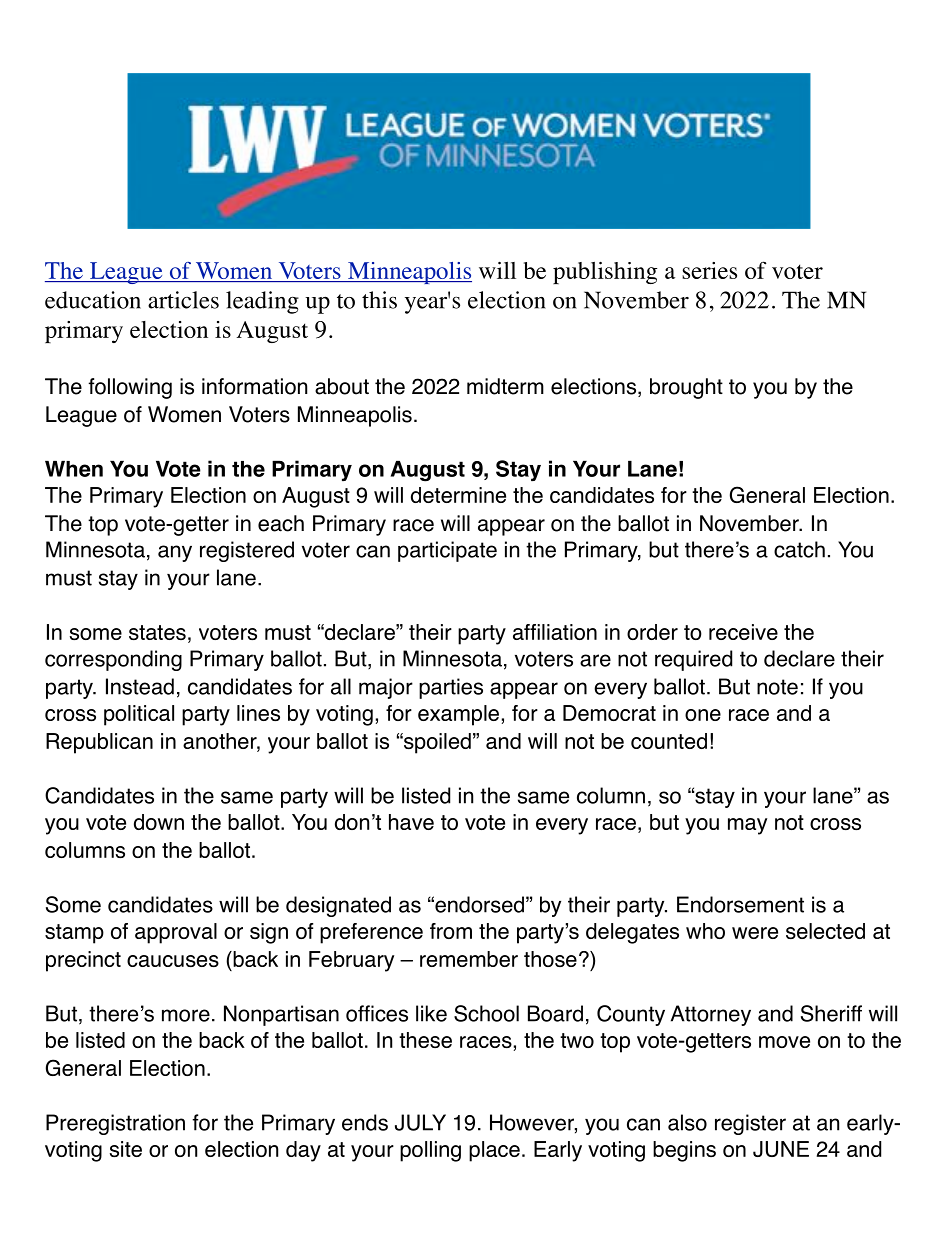 Image resolution: width=952 pixels, height=1233 pixels. Describe the element at coordinates (740, 904) in the image. I see `Endorsement` at that location.
